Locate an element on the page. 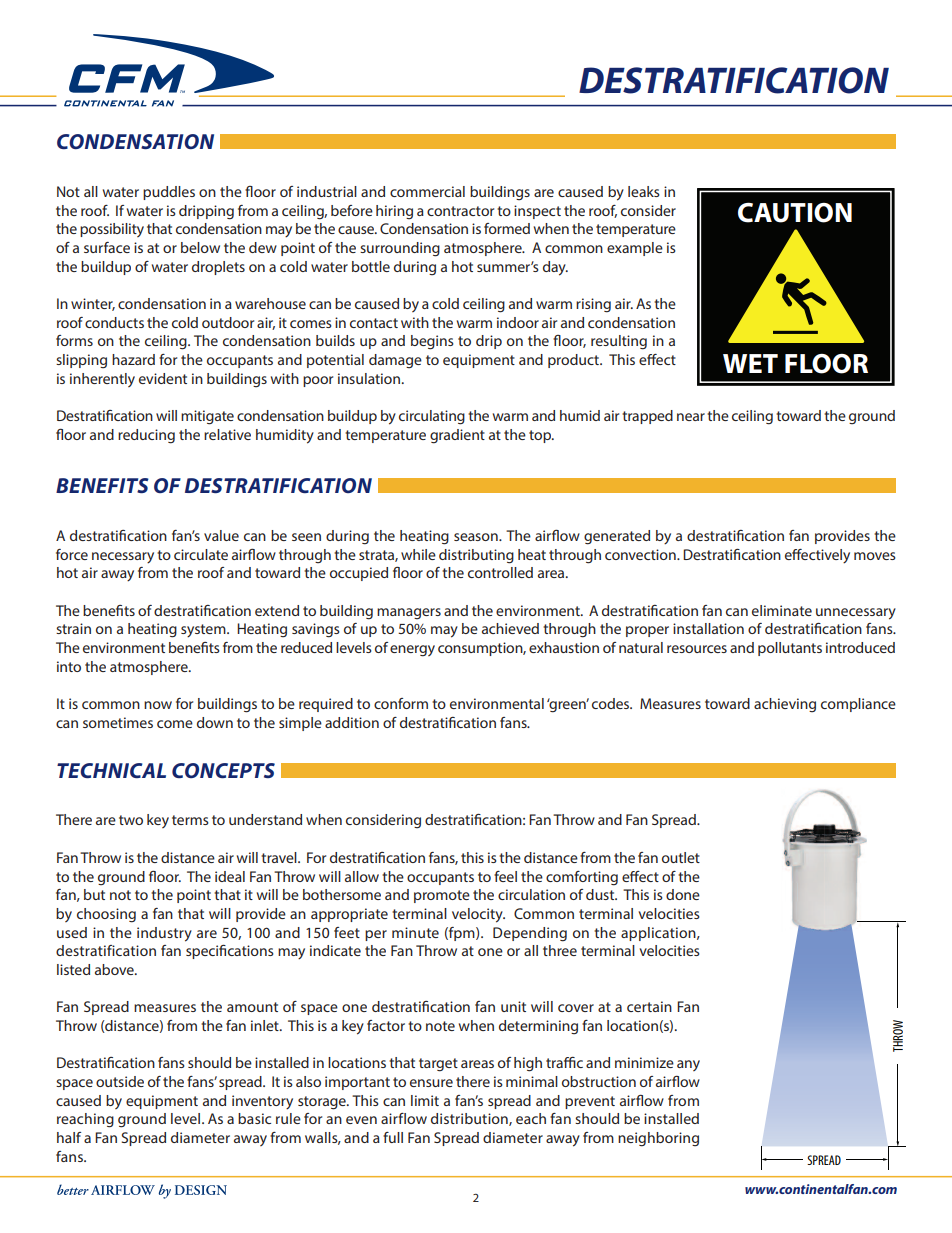  achieving is located at coordinates (785, 705).
